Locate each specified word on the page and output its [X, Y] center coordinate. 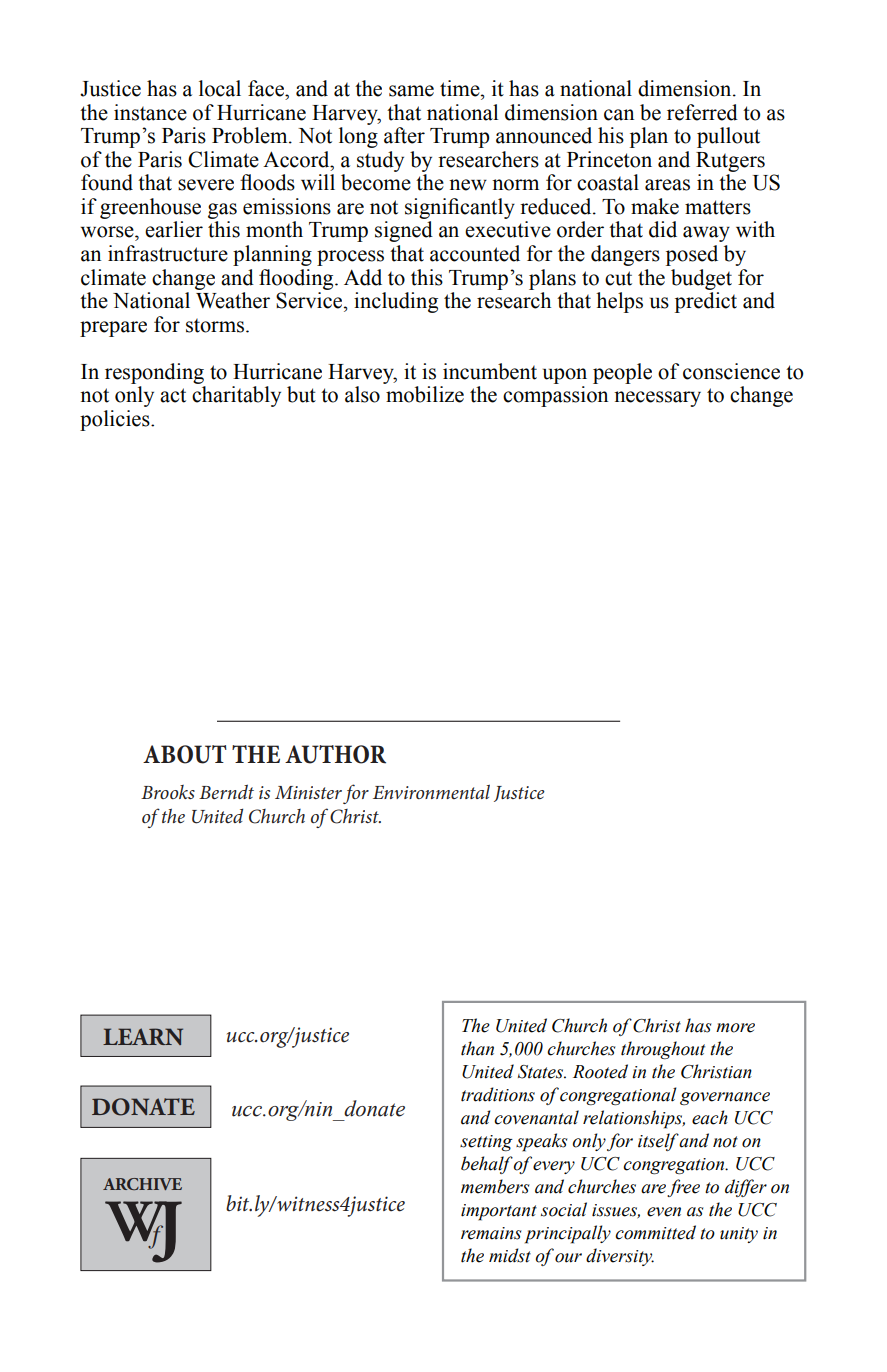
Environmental [431, 791]
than [477, 1048]
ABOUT [185, 754]
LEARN [143, 1036]
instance [150, 112]
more [735, 1028]
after [404, 135]
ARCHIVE [142, 1184]
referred [702, 112]
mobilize [425, 394]
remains [491, 1233]
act [173, 395]
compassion [555, 396]
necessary [657, 399]
